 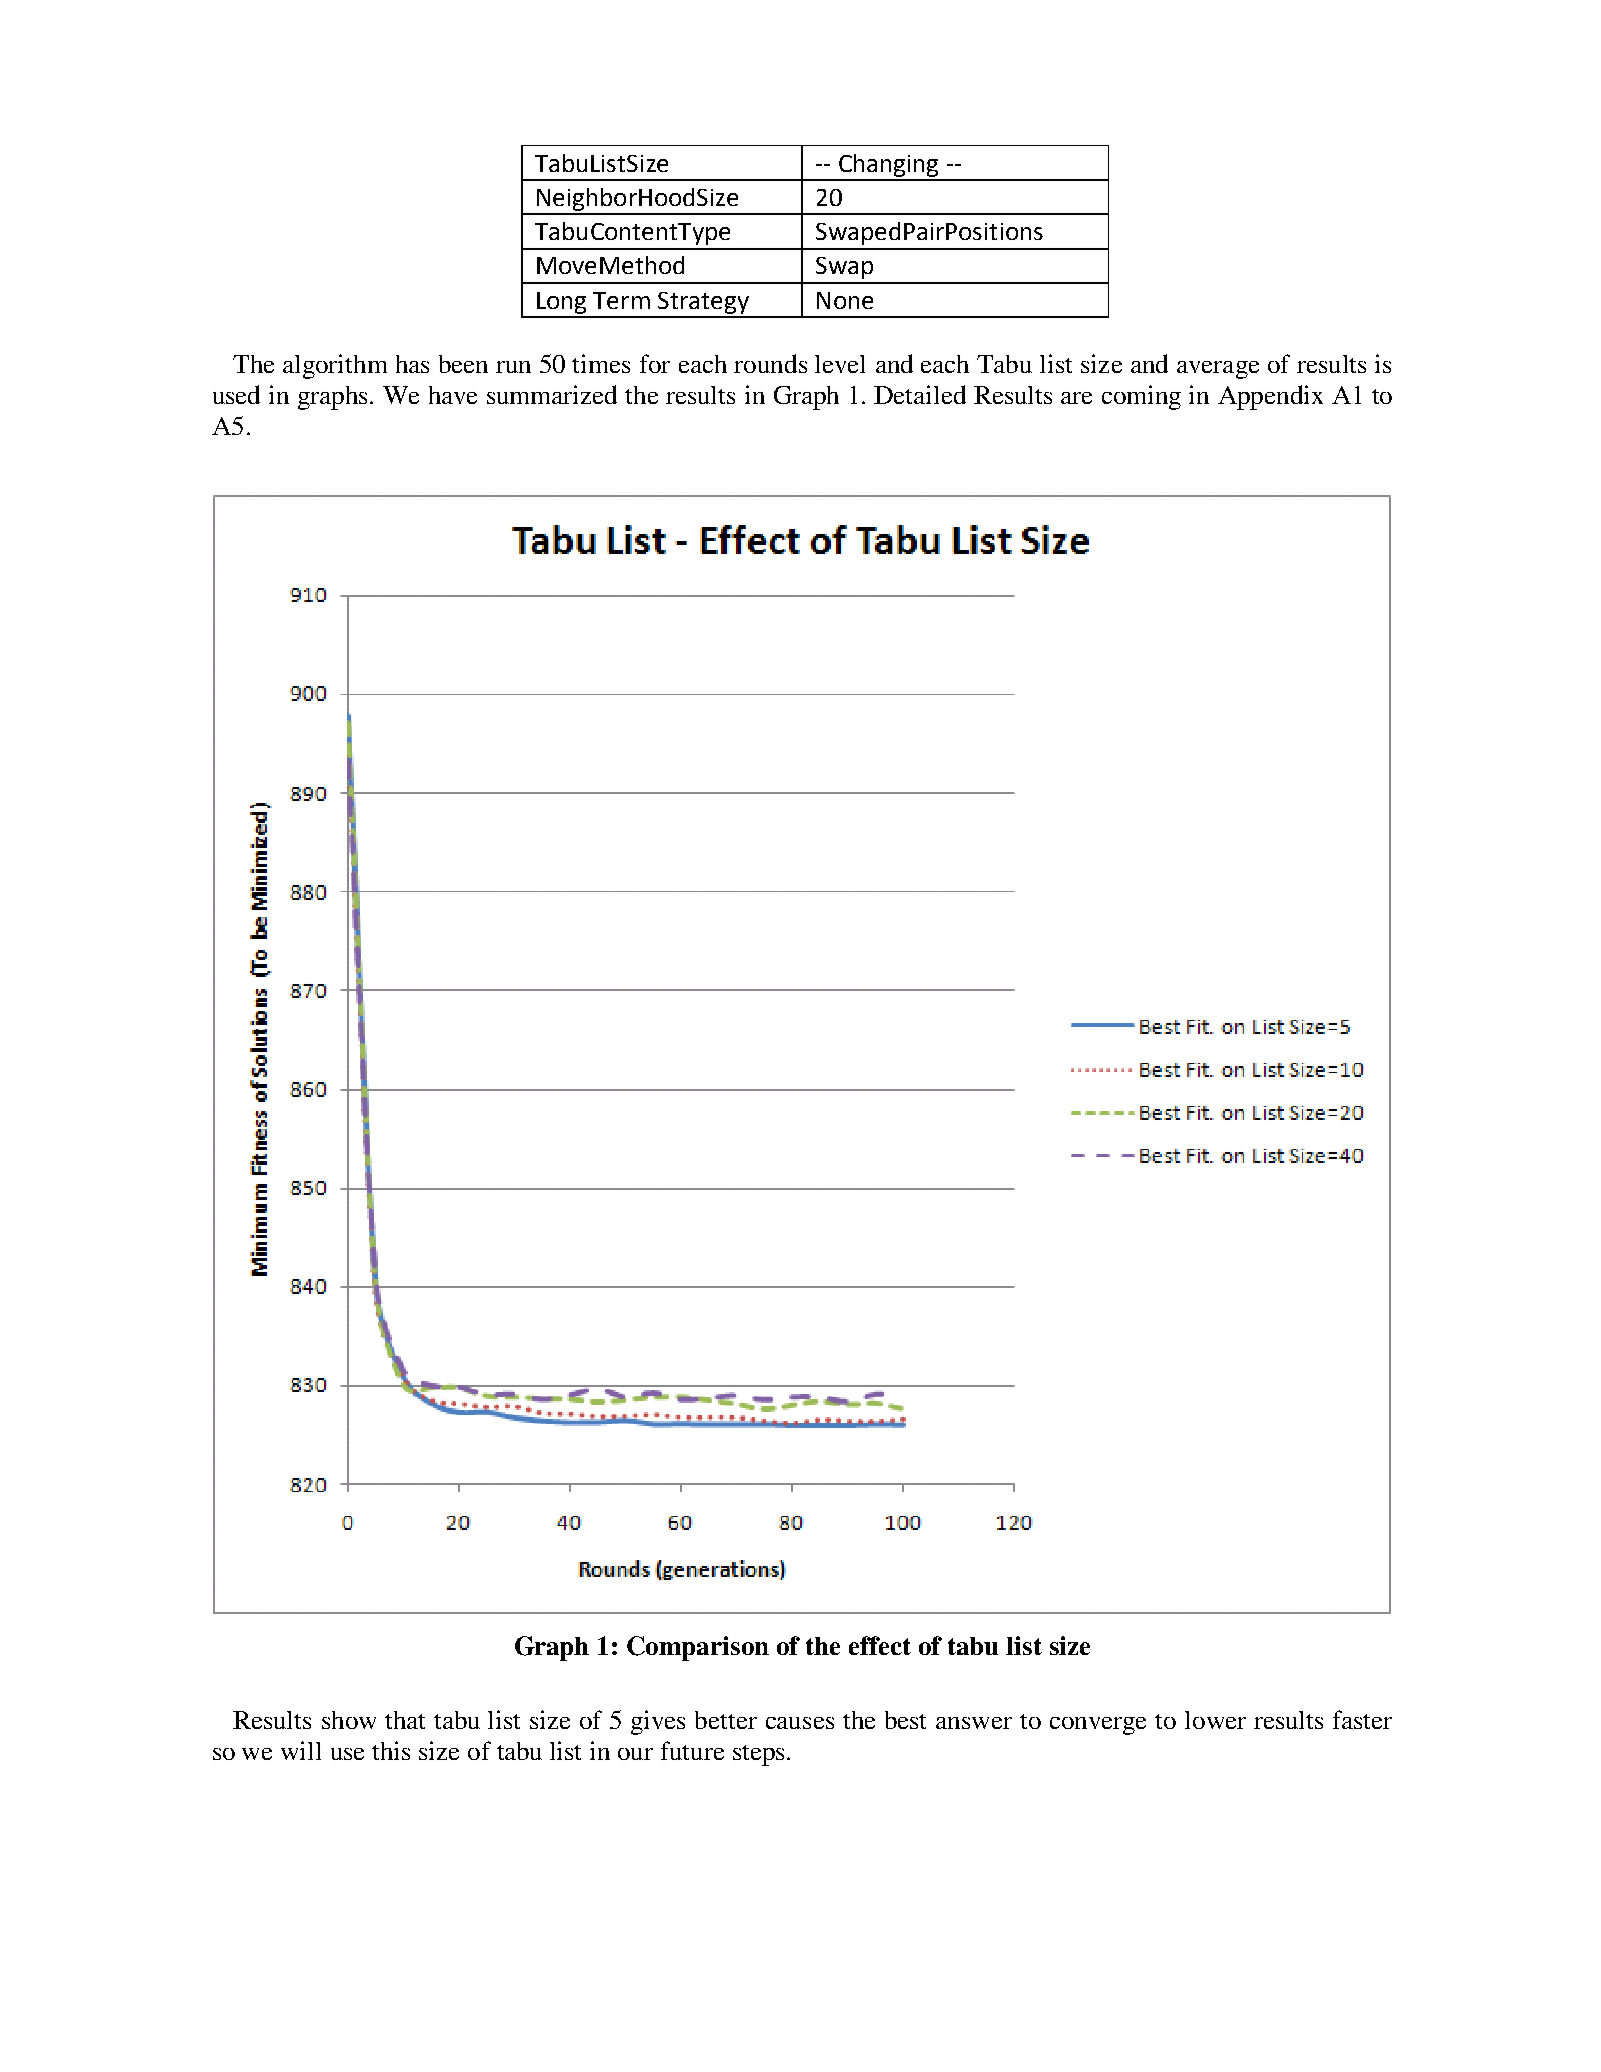 What do you see at coordinates (800, 1723) in the document?
I see `causes` at bounding box center [800, 1723].
